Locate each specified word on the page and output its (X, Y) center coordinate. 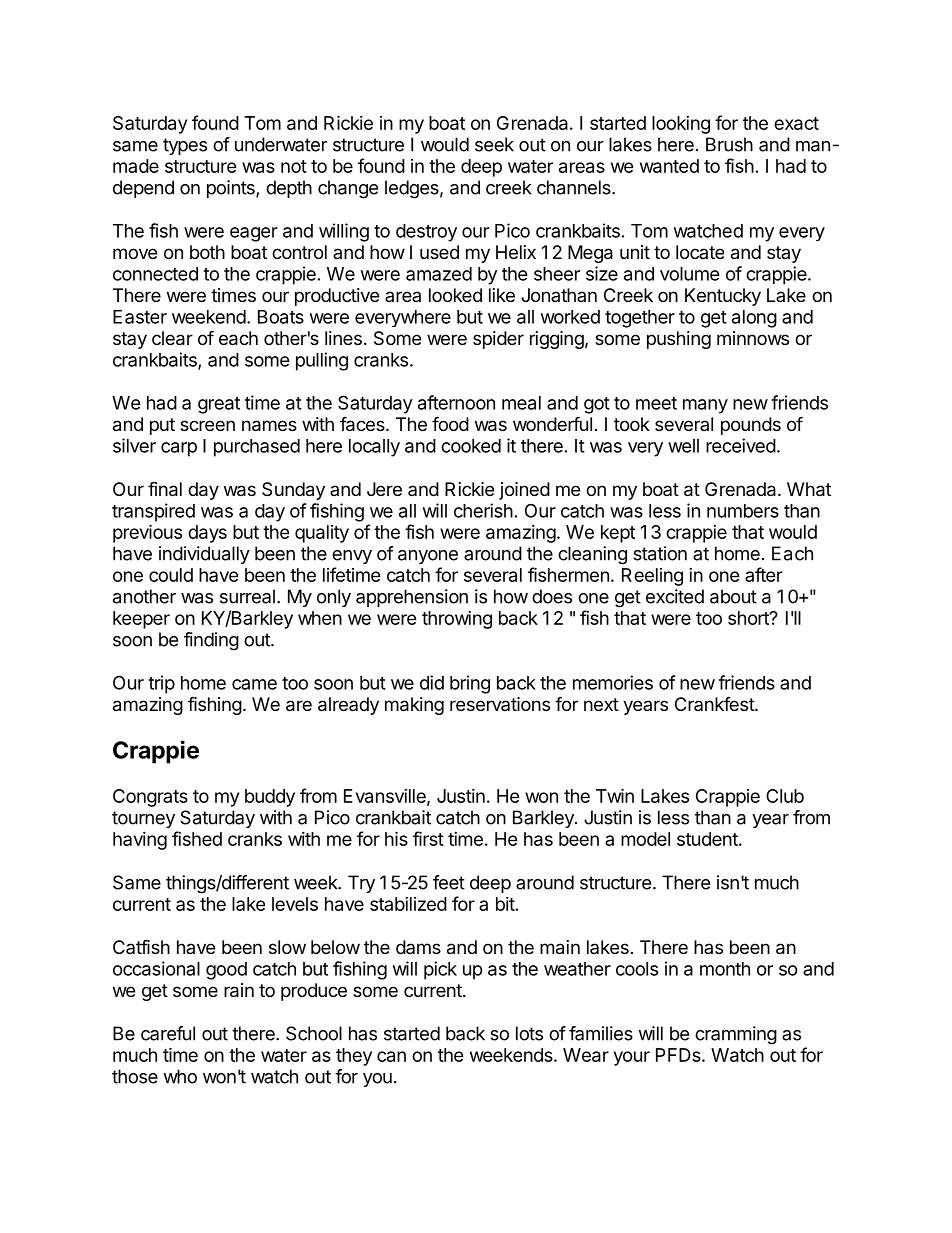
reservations (500, 704)
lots (529, 1033)
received (741, 445)
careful (168, 1033)
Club (785, 796)
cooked (471, 446)
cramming (736, 1035)
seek (494, 144)
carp (179, 449)
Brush (729, 144)
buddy (270, 798)
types (185, 146)
